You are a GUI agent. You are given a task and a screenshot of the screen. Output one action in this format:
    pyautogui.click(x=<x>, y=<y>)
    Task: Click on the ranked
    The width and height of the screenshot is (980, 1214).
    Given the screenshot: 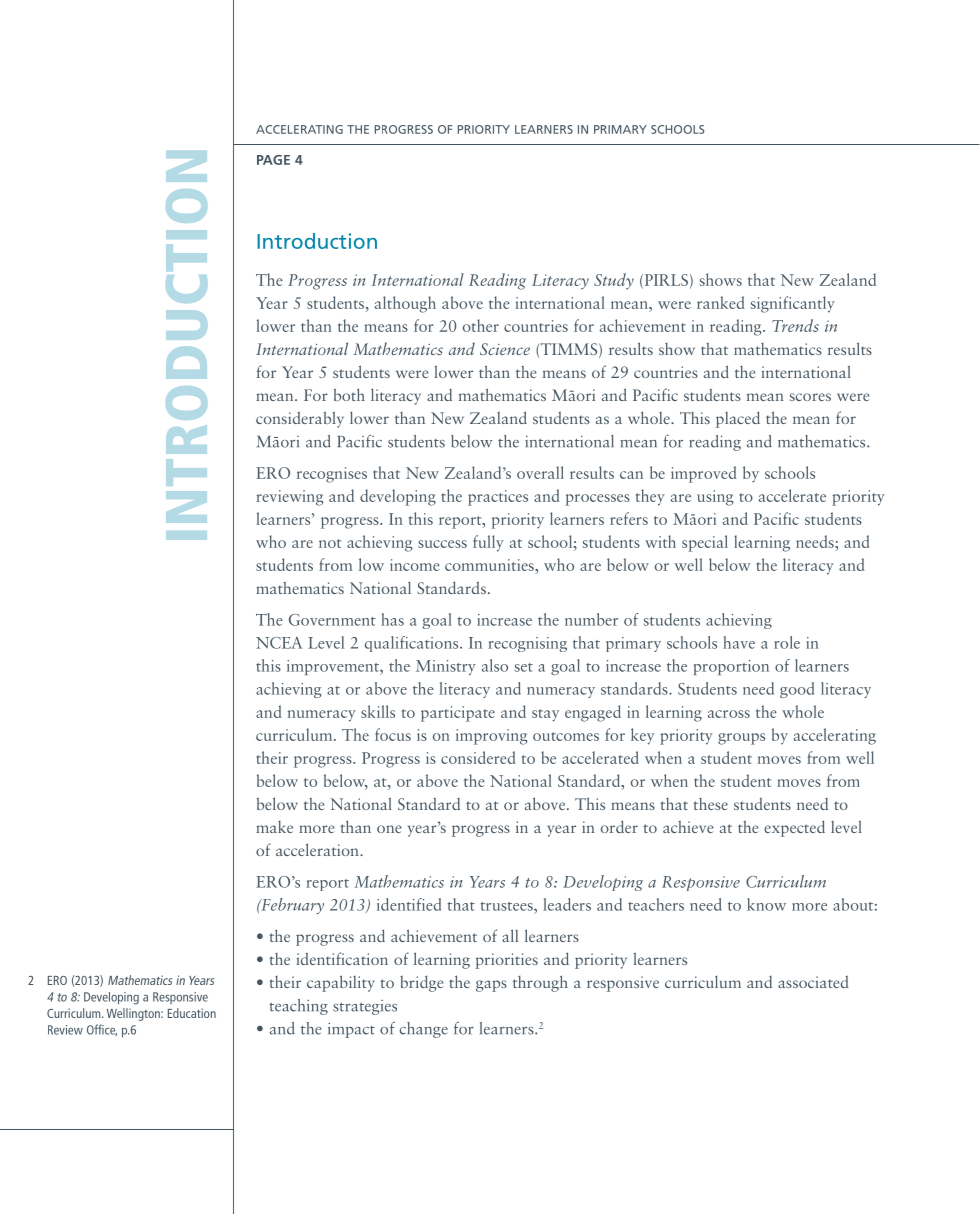 What is the action you would take?
    pyautogui.click(x=721, y=302)
